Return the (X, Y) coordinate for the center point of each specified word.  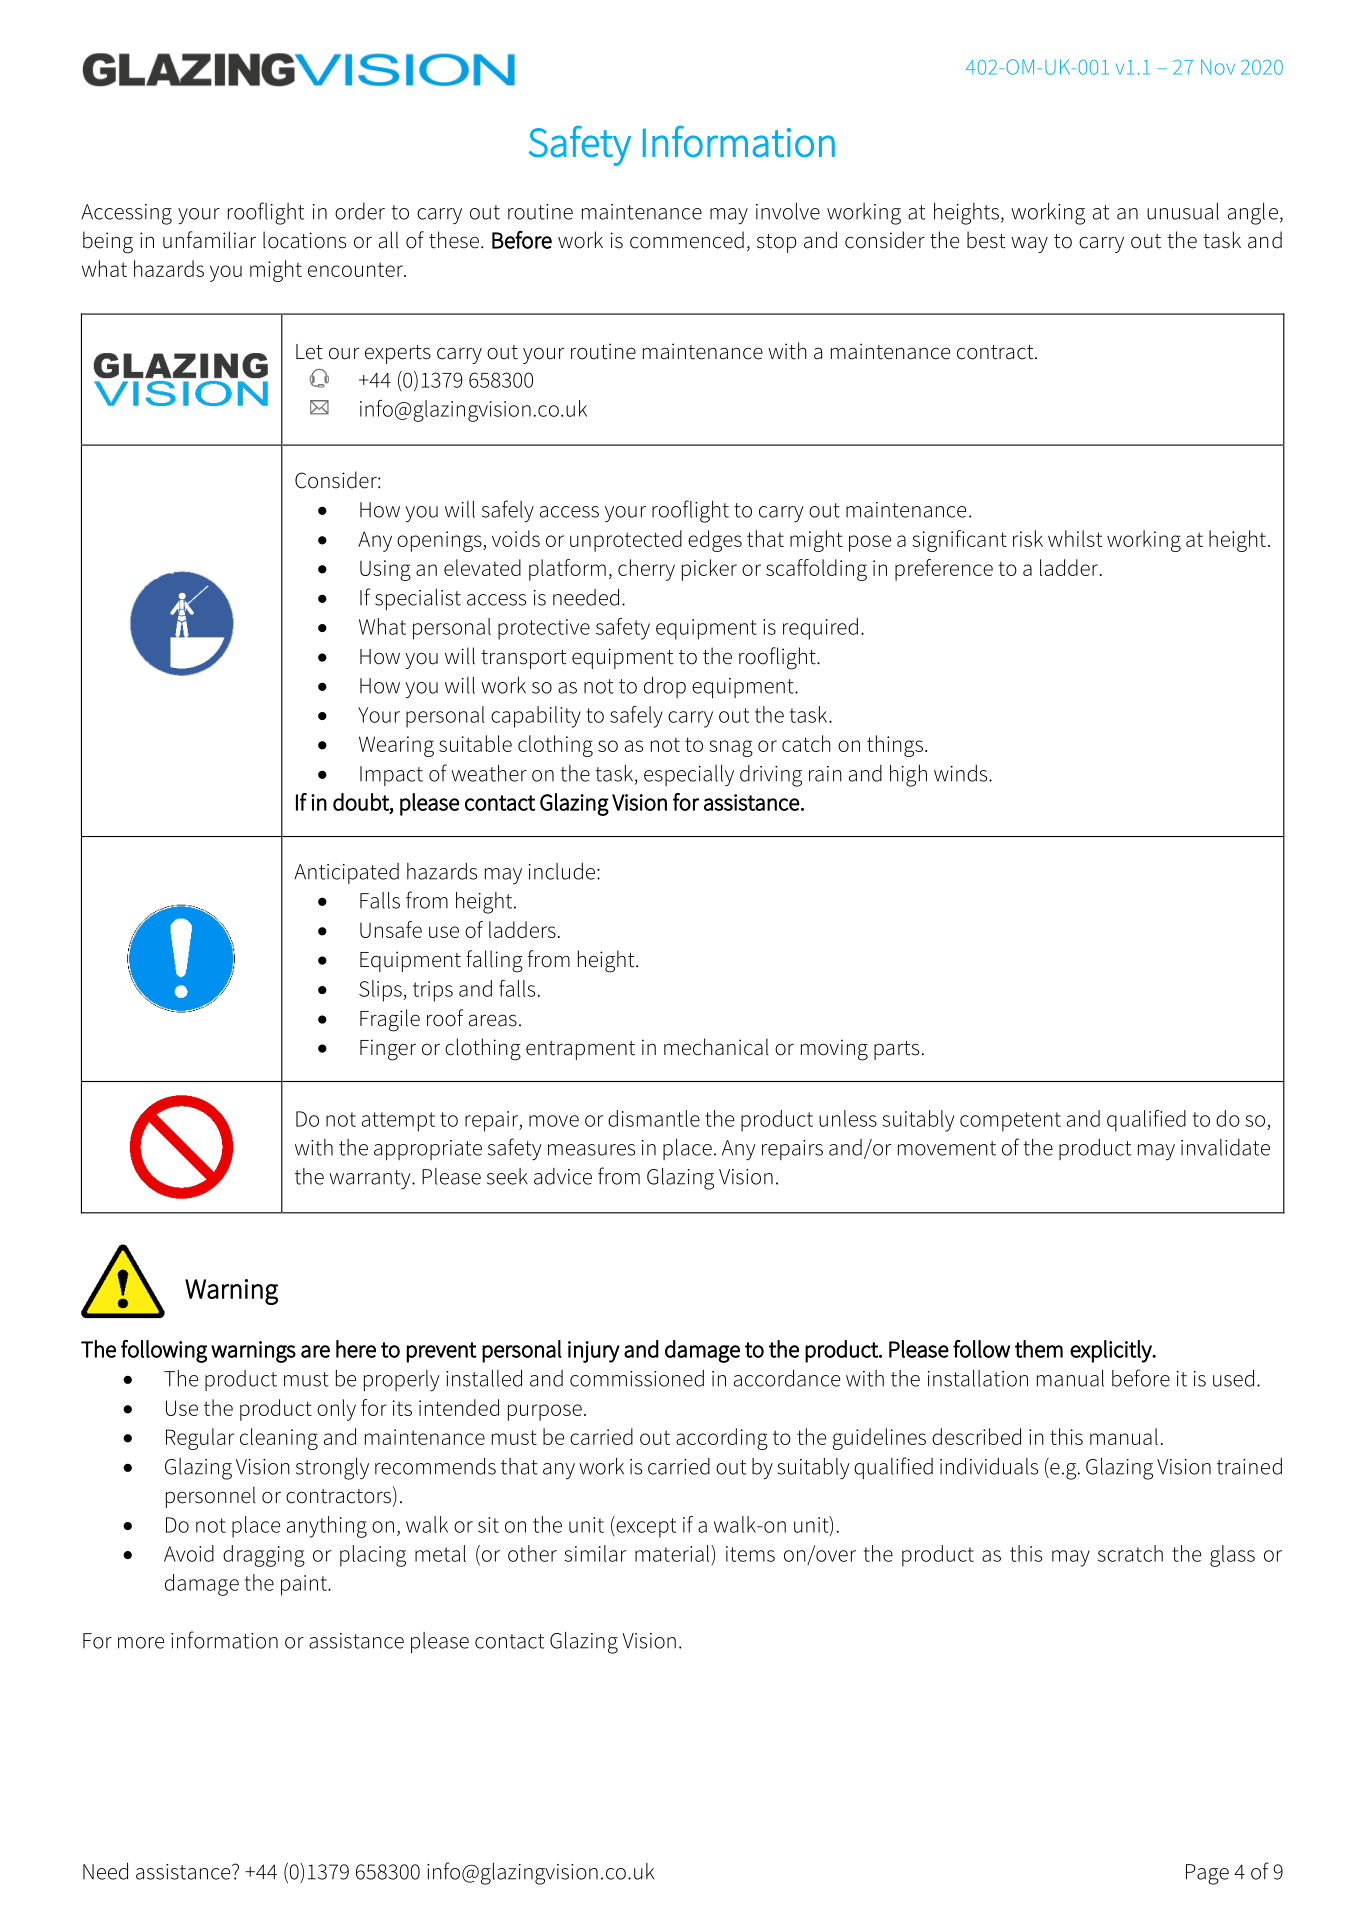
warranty (371, 1180)
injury (594, 1352)
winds (962, 773)
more (141, 1643)
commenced (687, 240)
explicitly (1112, 1351)
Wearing (396, 746)
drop (665, 687)
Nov (1218, 67)
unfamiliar (209, 240)
